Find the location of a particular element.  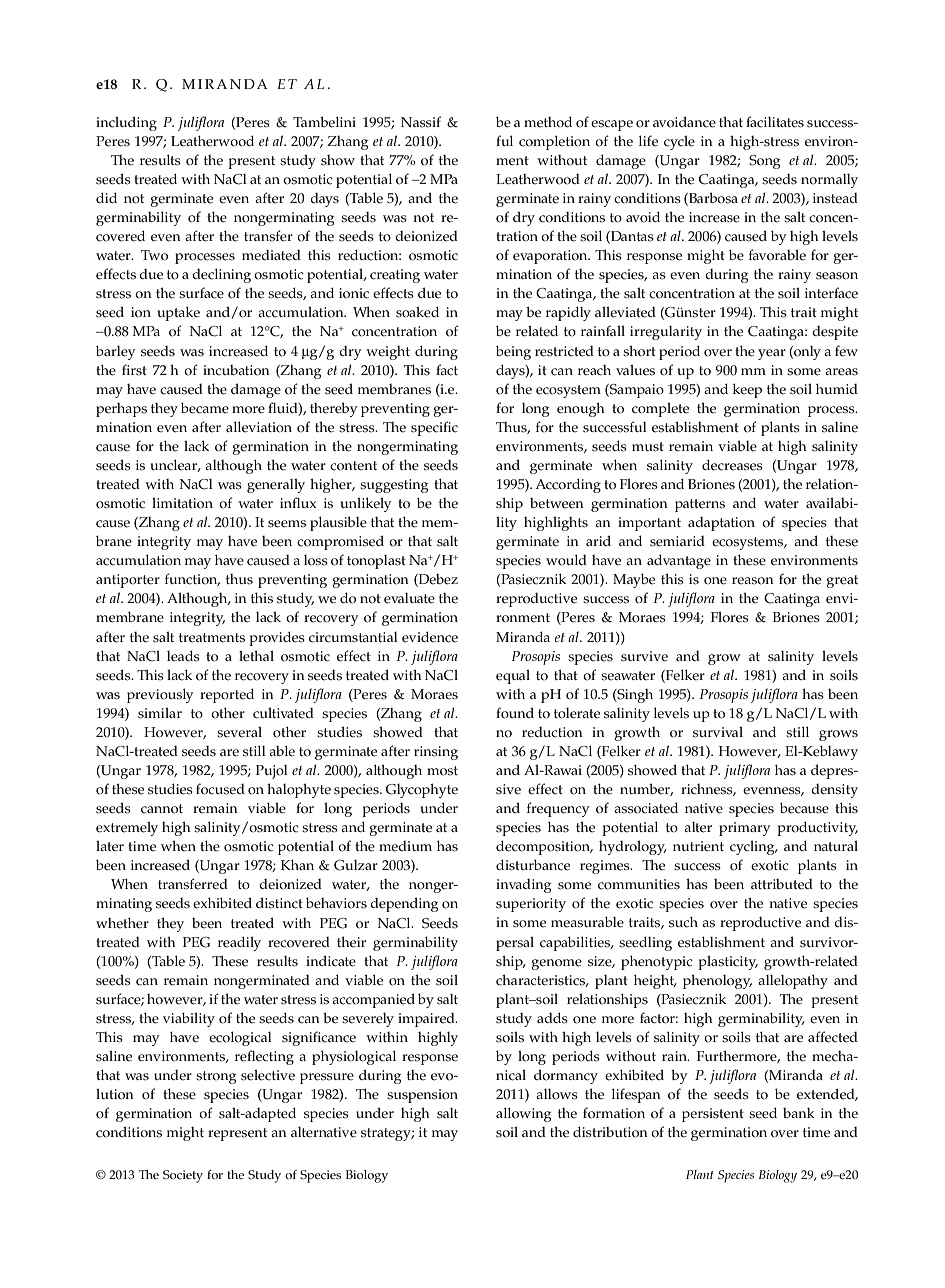

Society is located at coordinates (183, 1176).
